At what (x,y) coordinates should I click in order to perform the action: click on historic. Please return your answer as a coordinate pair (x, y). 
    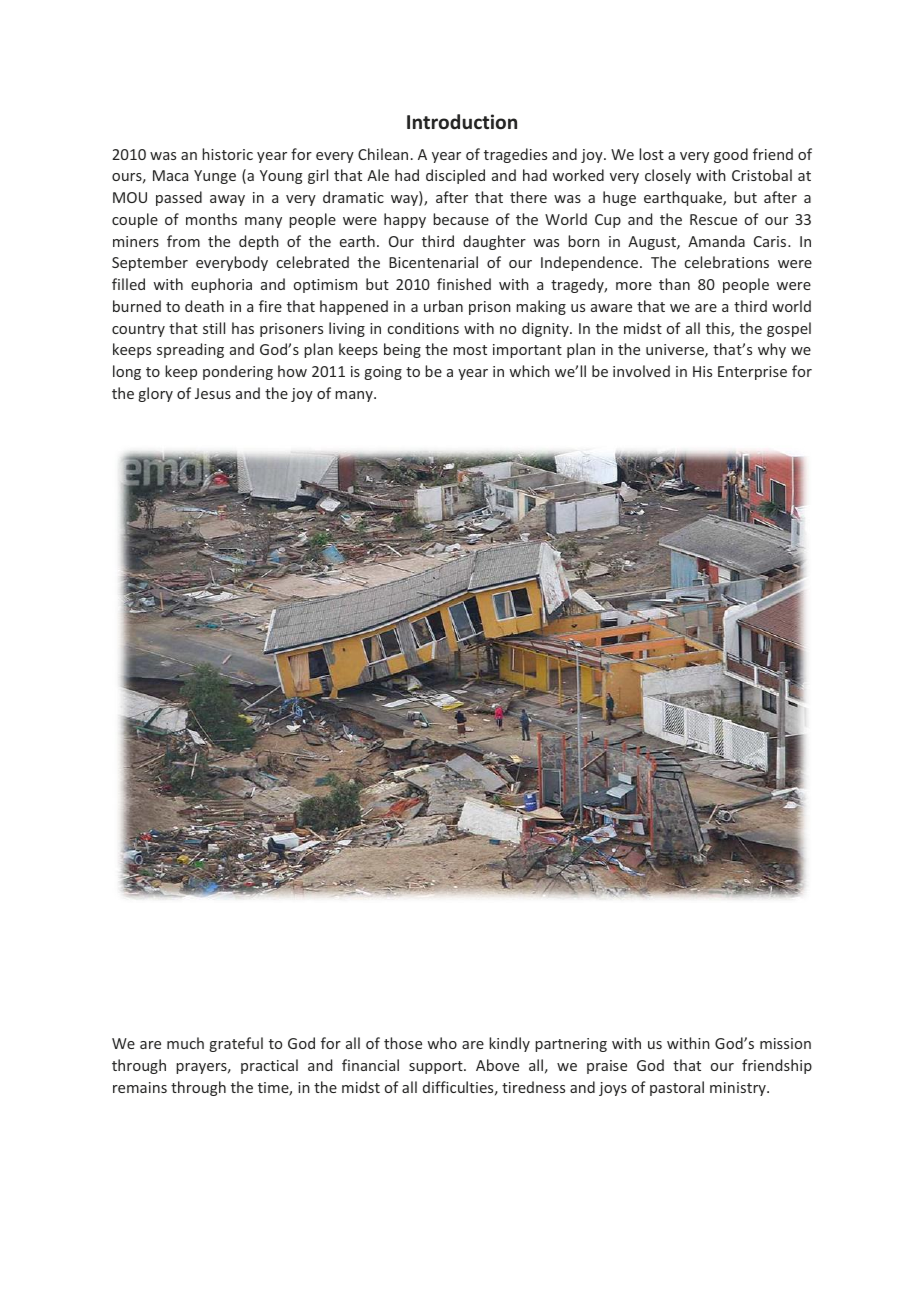
    Looking at the image, I should click on (227, 154).
